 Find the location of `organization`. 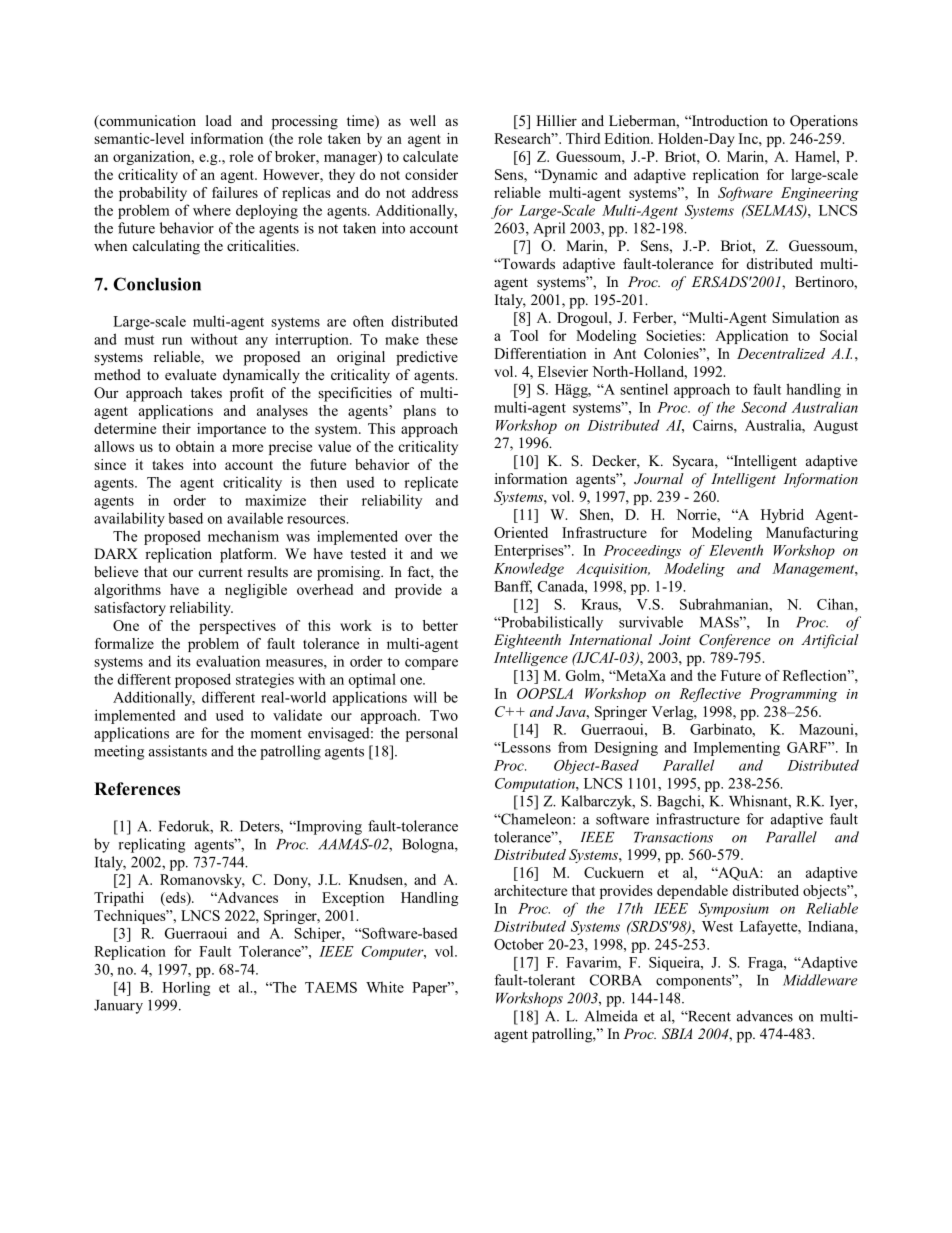

organization is located at coordinates (153, 158).
